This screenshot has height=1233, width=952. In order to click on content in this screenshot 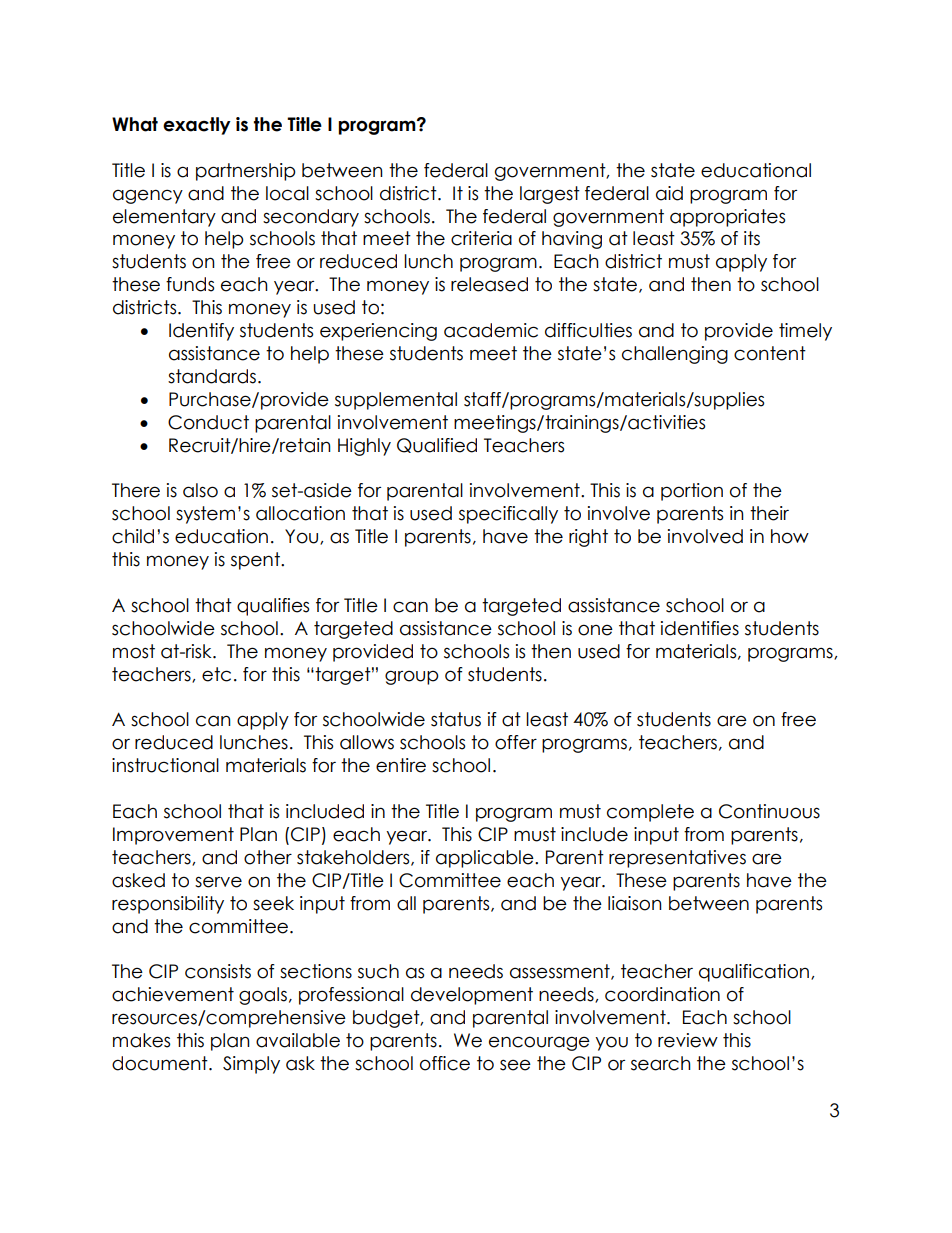, I will do `click(770, 353)`.
